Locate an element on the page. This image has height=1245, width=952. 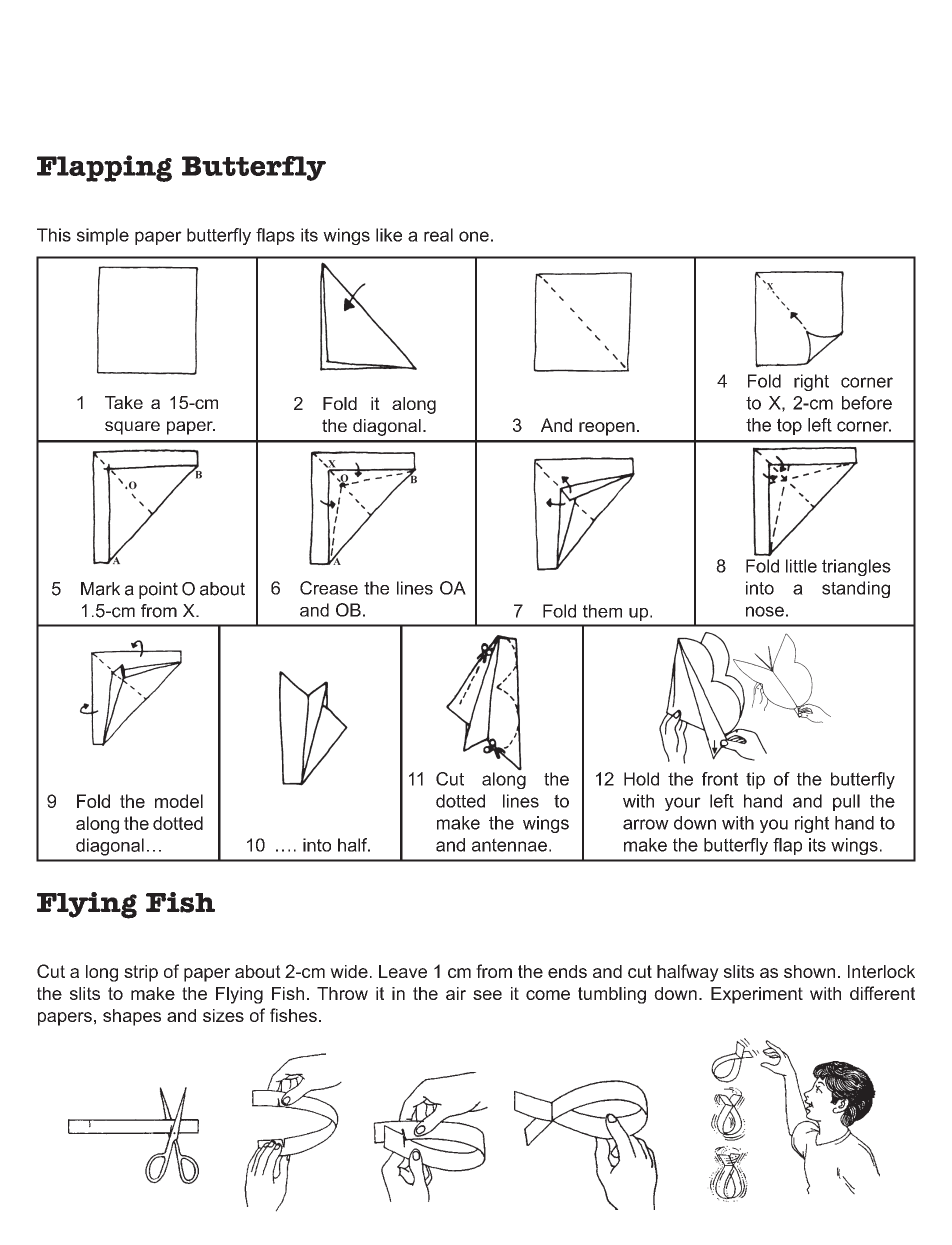
model is located at coordinates (179, 801).
